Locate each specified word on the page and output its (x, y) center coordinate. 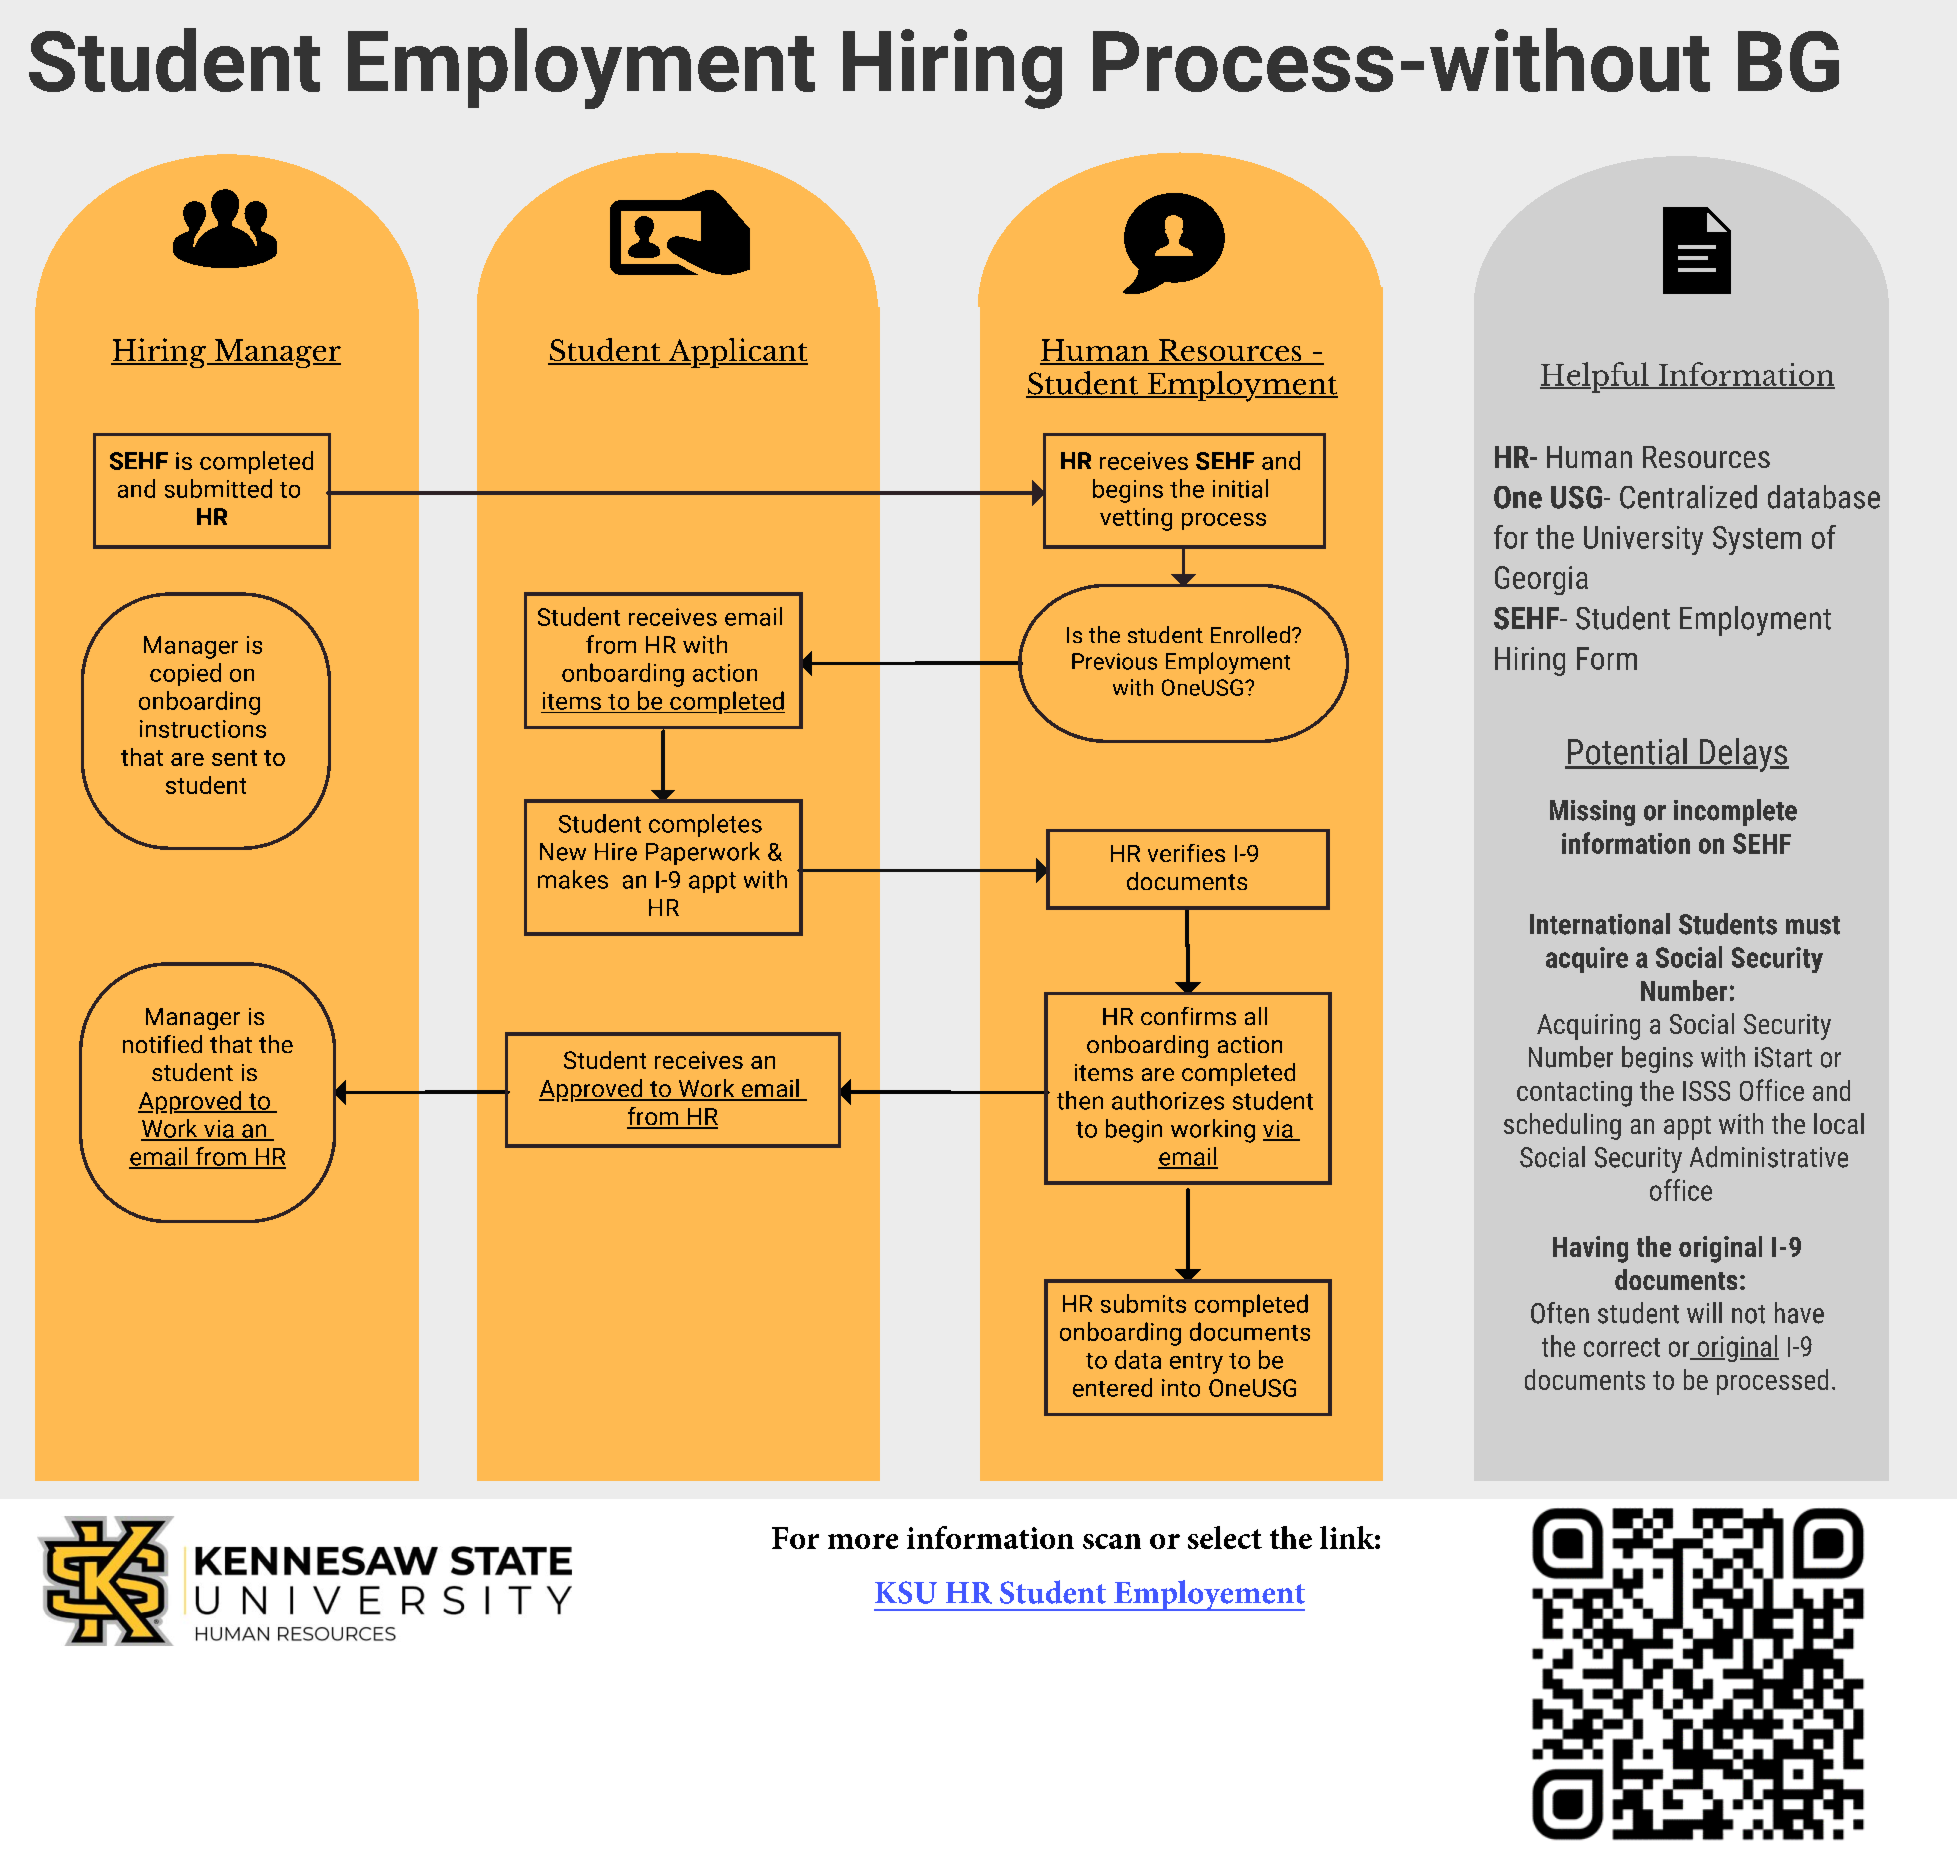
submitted (218, 488)
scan (1112, 1541)
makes (573, 879)
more (863, 1541)
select (1225, 1537)
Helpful (1595, 377)
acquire (1587, 960)
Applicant (737, 353)
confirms (1188, 1016)
